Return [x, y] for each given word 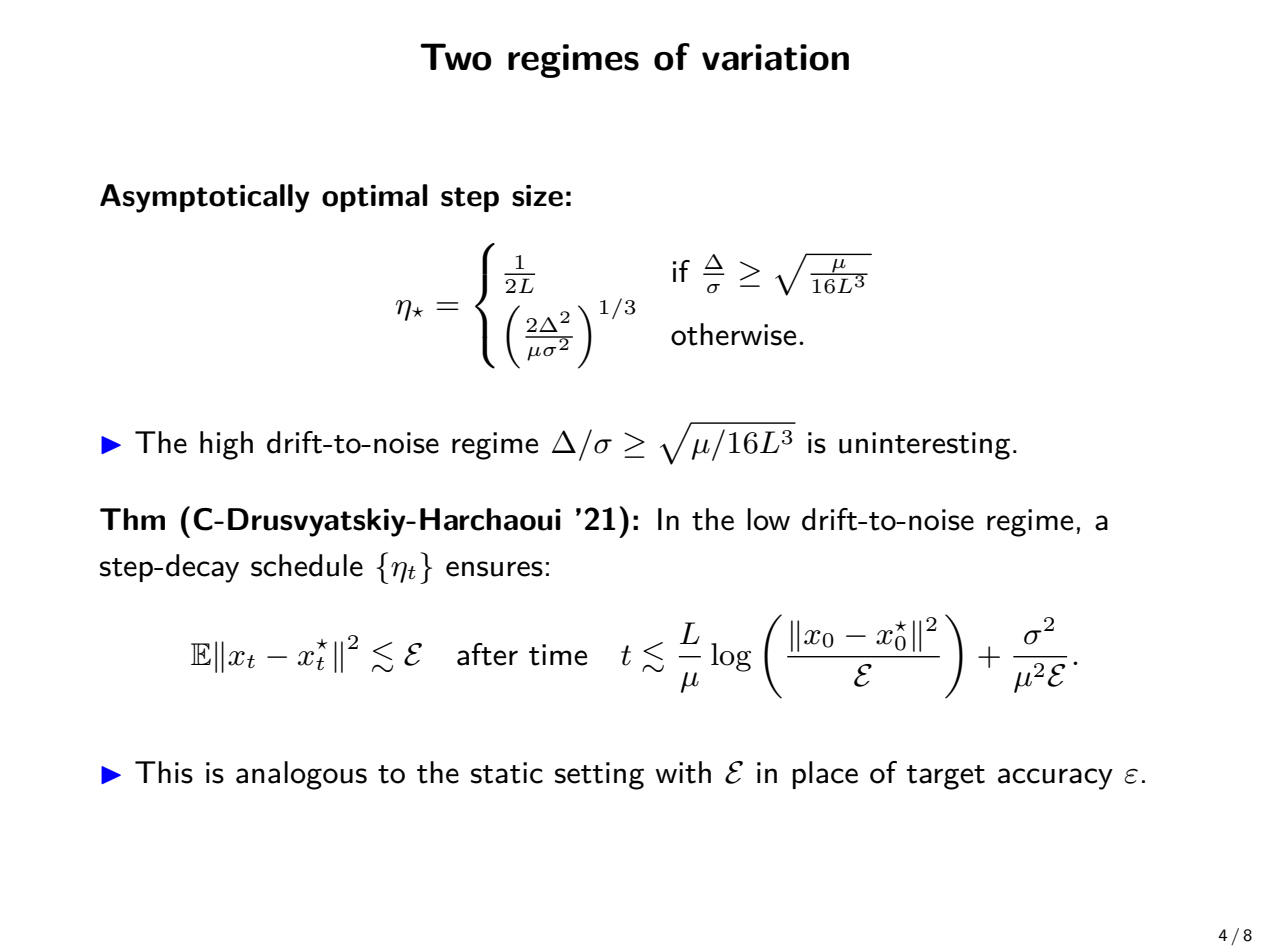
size [537, 196]
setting [599, 776]
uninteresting [924, 446]
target [945, 777]
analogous [301, 775]
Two [456, 57]
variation [775, 57]
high [226, 445]
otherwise [733, 334]
